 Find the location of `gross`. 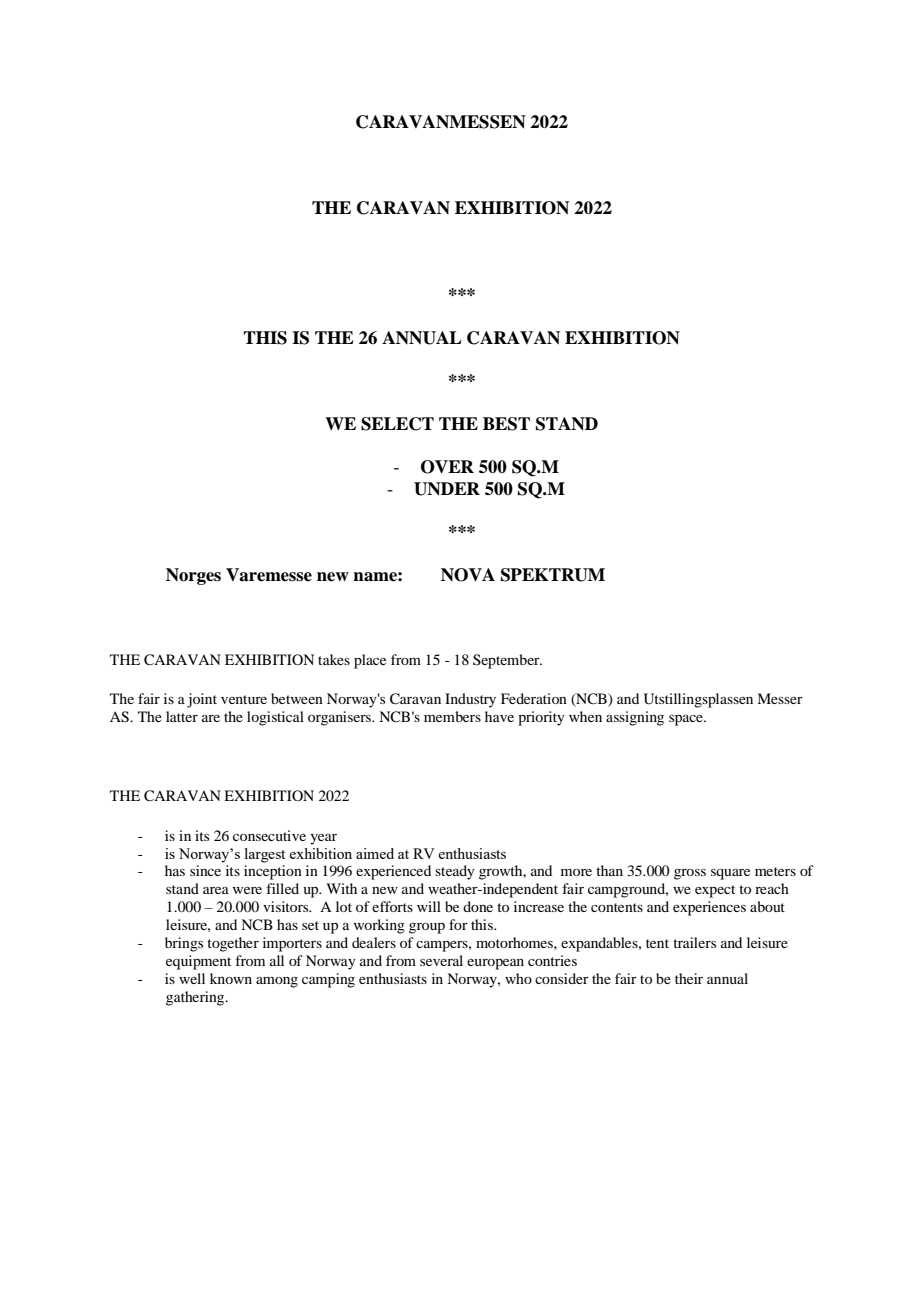

gross is located at coordinates (690, 874).
